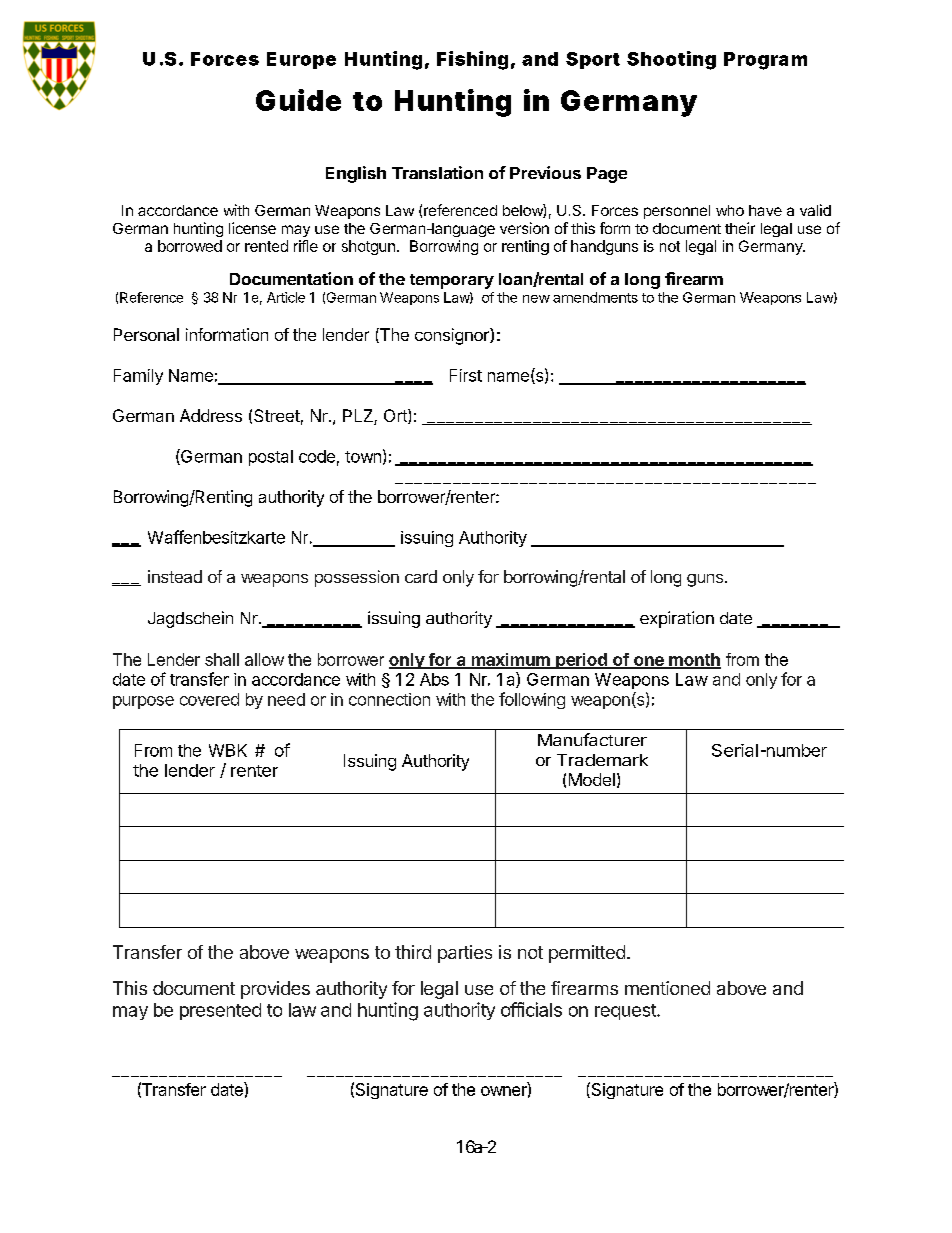  I want to click on their, so click(740, 228).
